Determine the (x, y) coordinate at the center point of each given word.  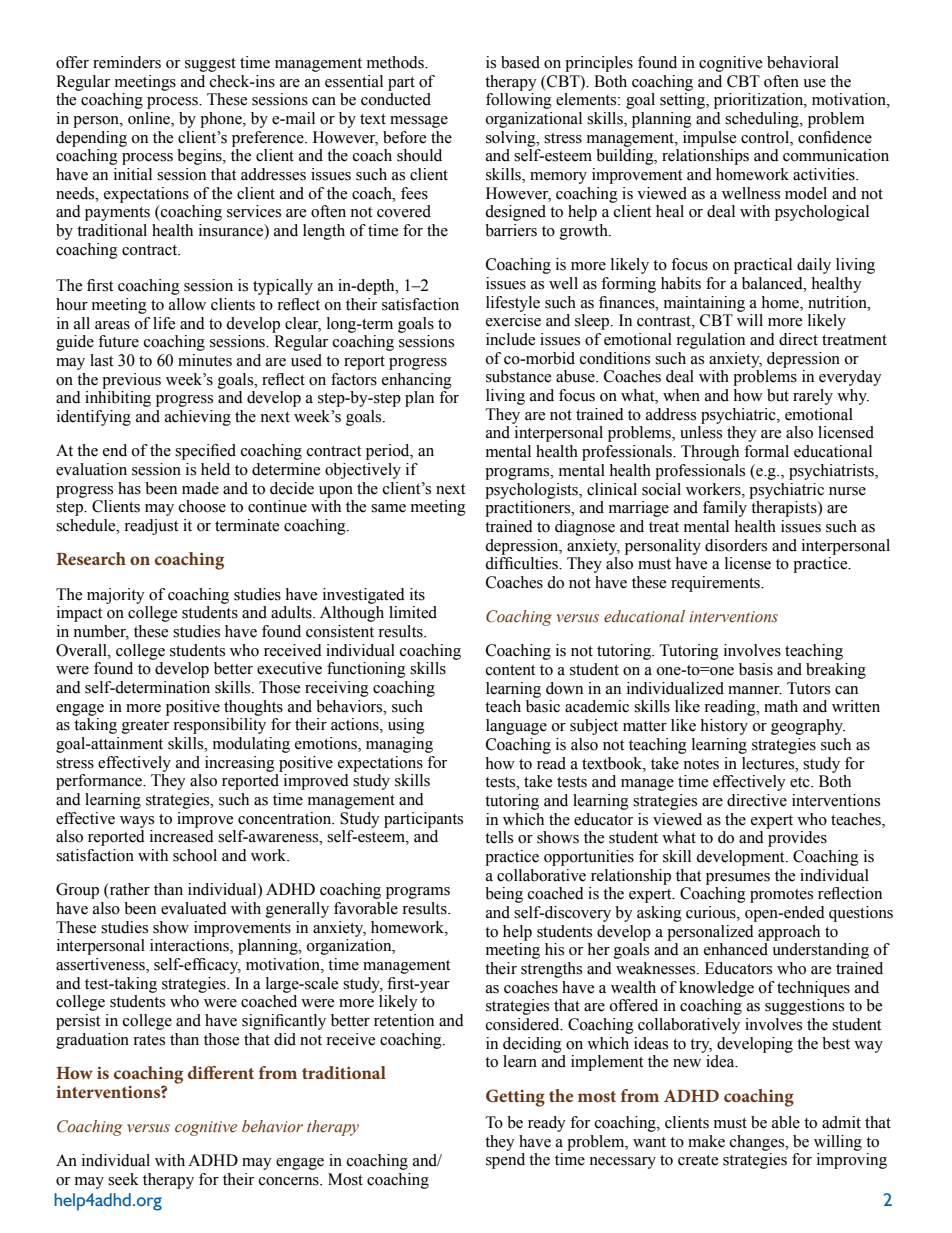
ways (137, 822)
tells (499, 837)
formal (766, 451)
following (519, 101)
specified (205, 452)
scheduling (763, 120)
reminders (127, 62)
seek (123, 1179)
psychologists (532, 491)
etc (801, 782)
